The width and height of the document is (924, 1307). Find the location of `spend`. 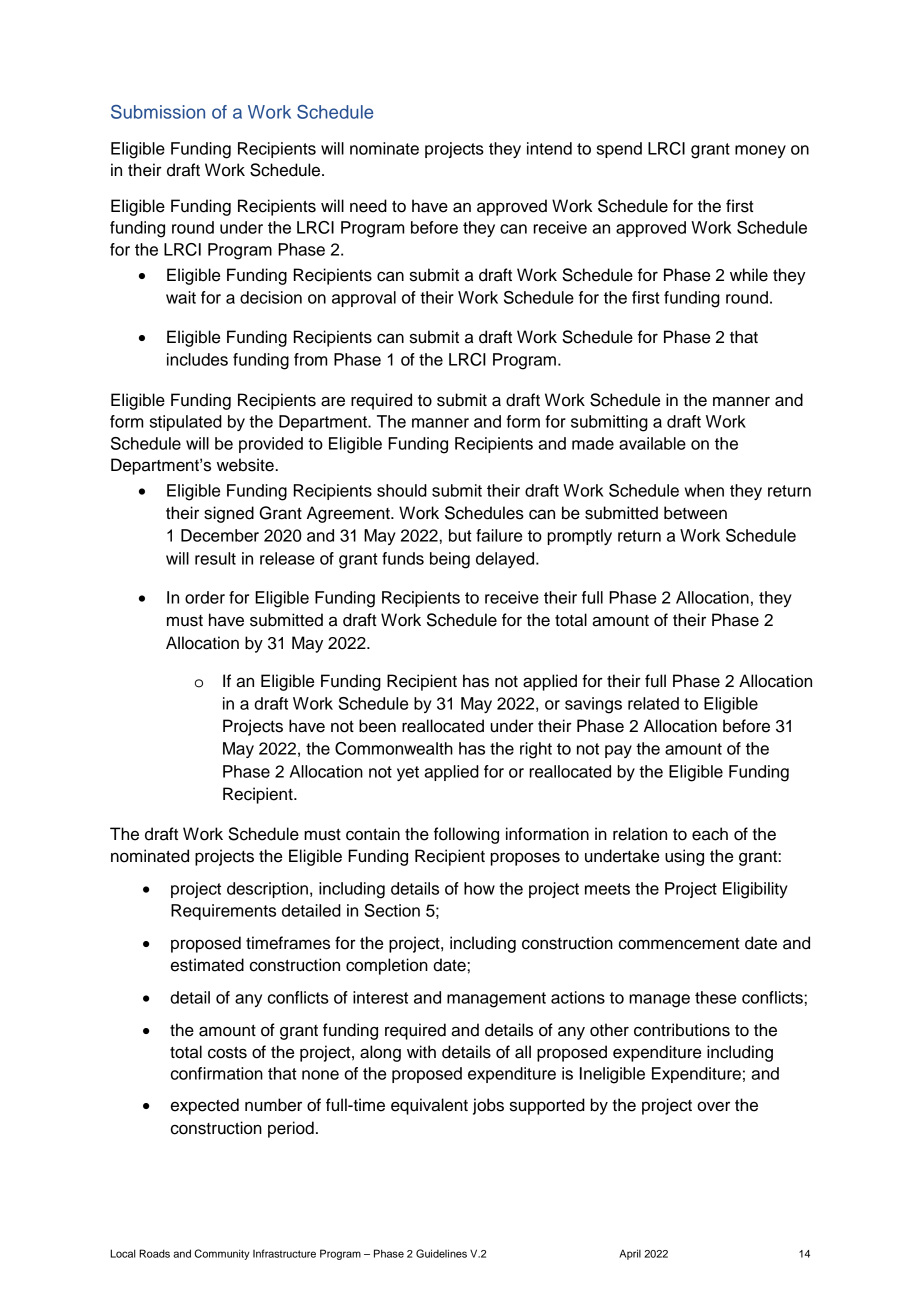

spend is located at coordinates (619, 150).
